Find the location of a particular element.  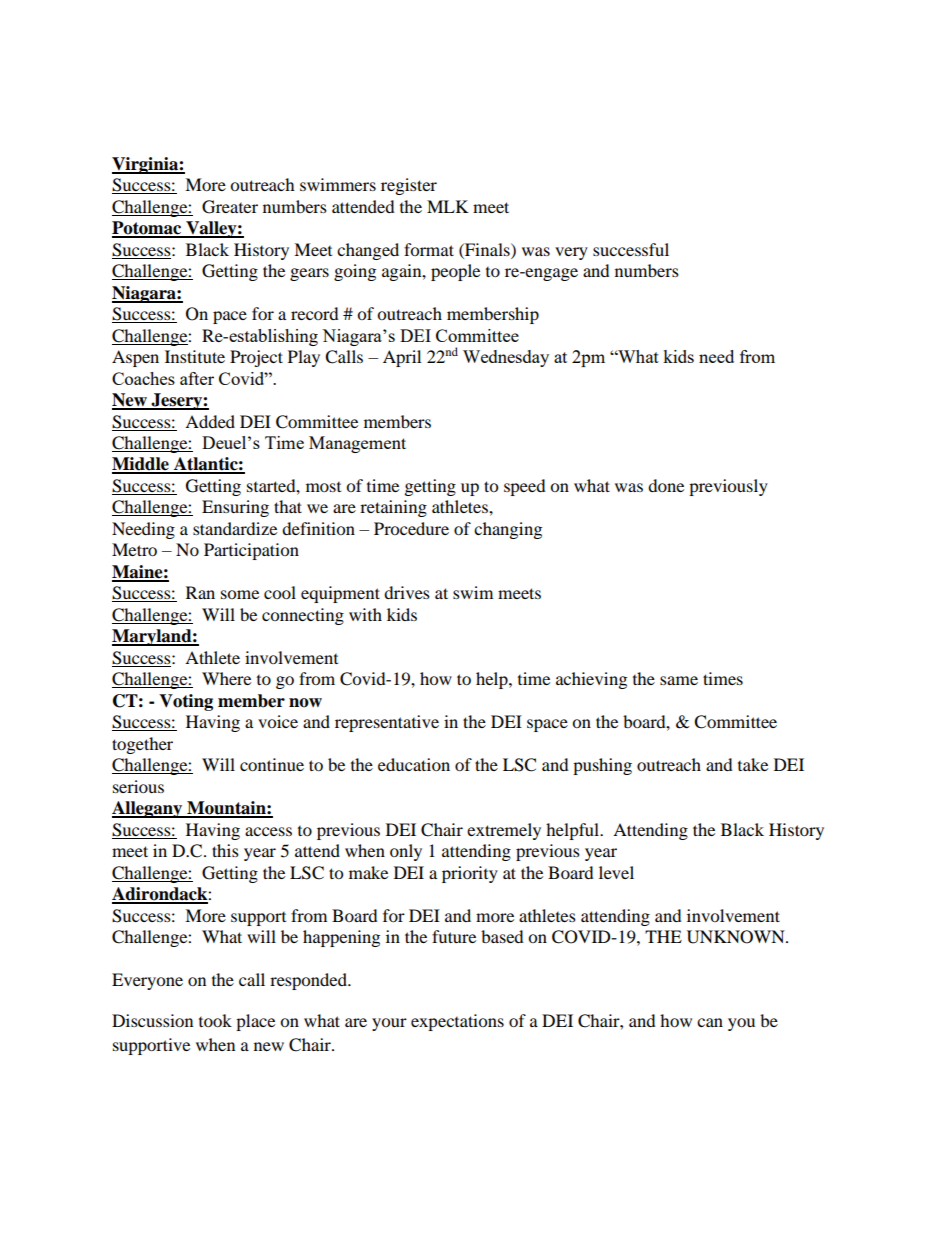

same is located at coordinates (679, 680).
